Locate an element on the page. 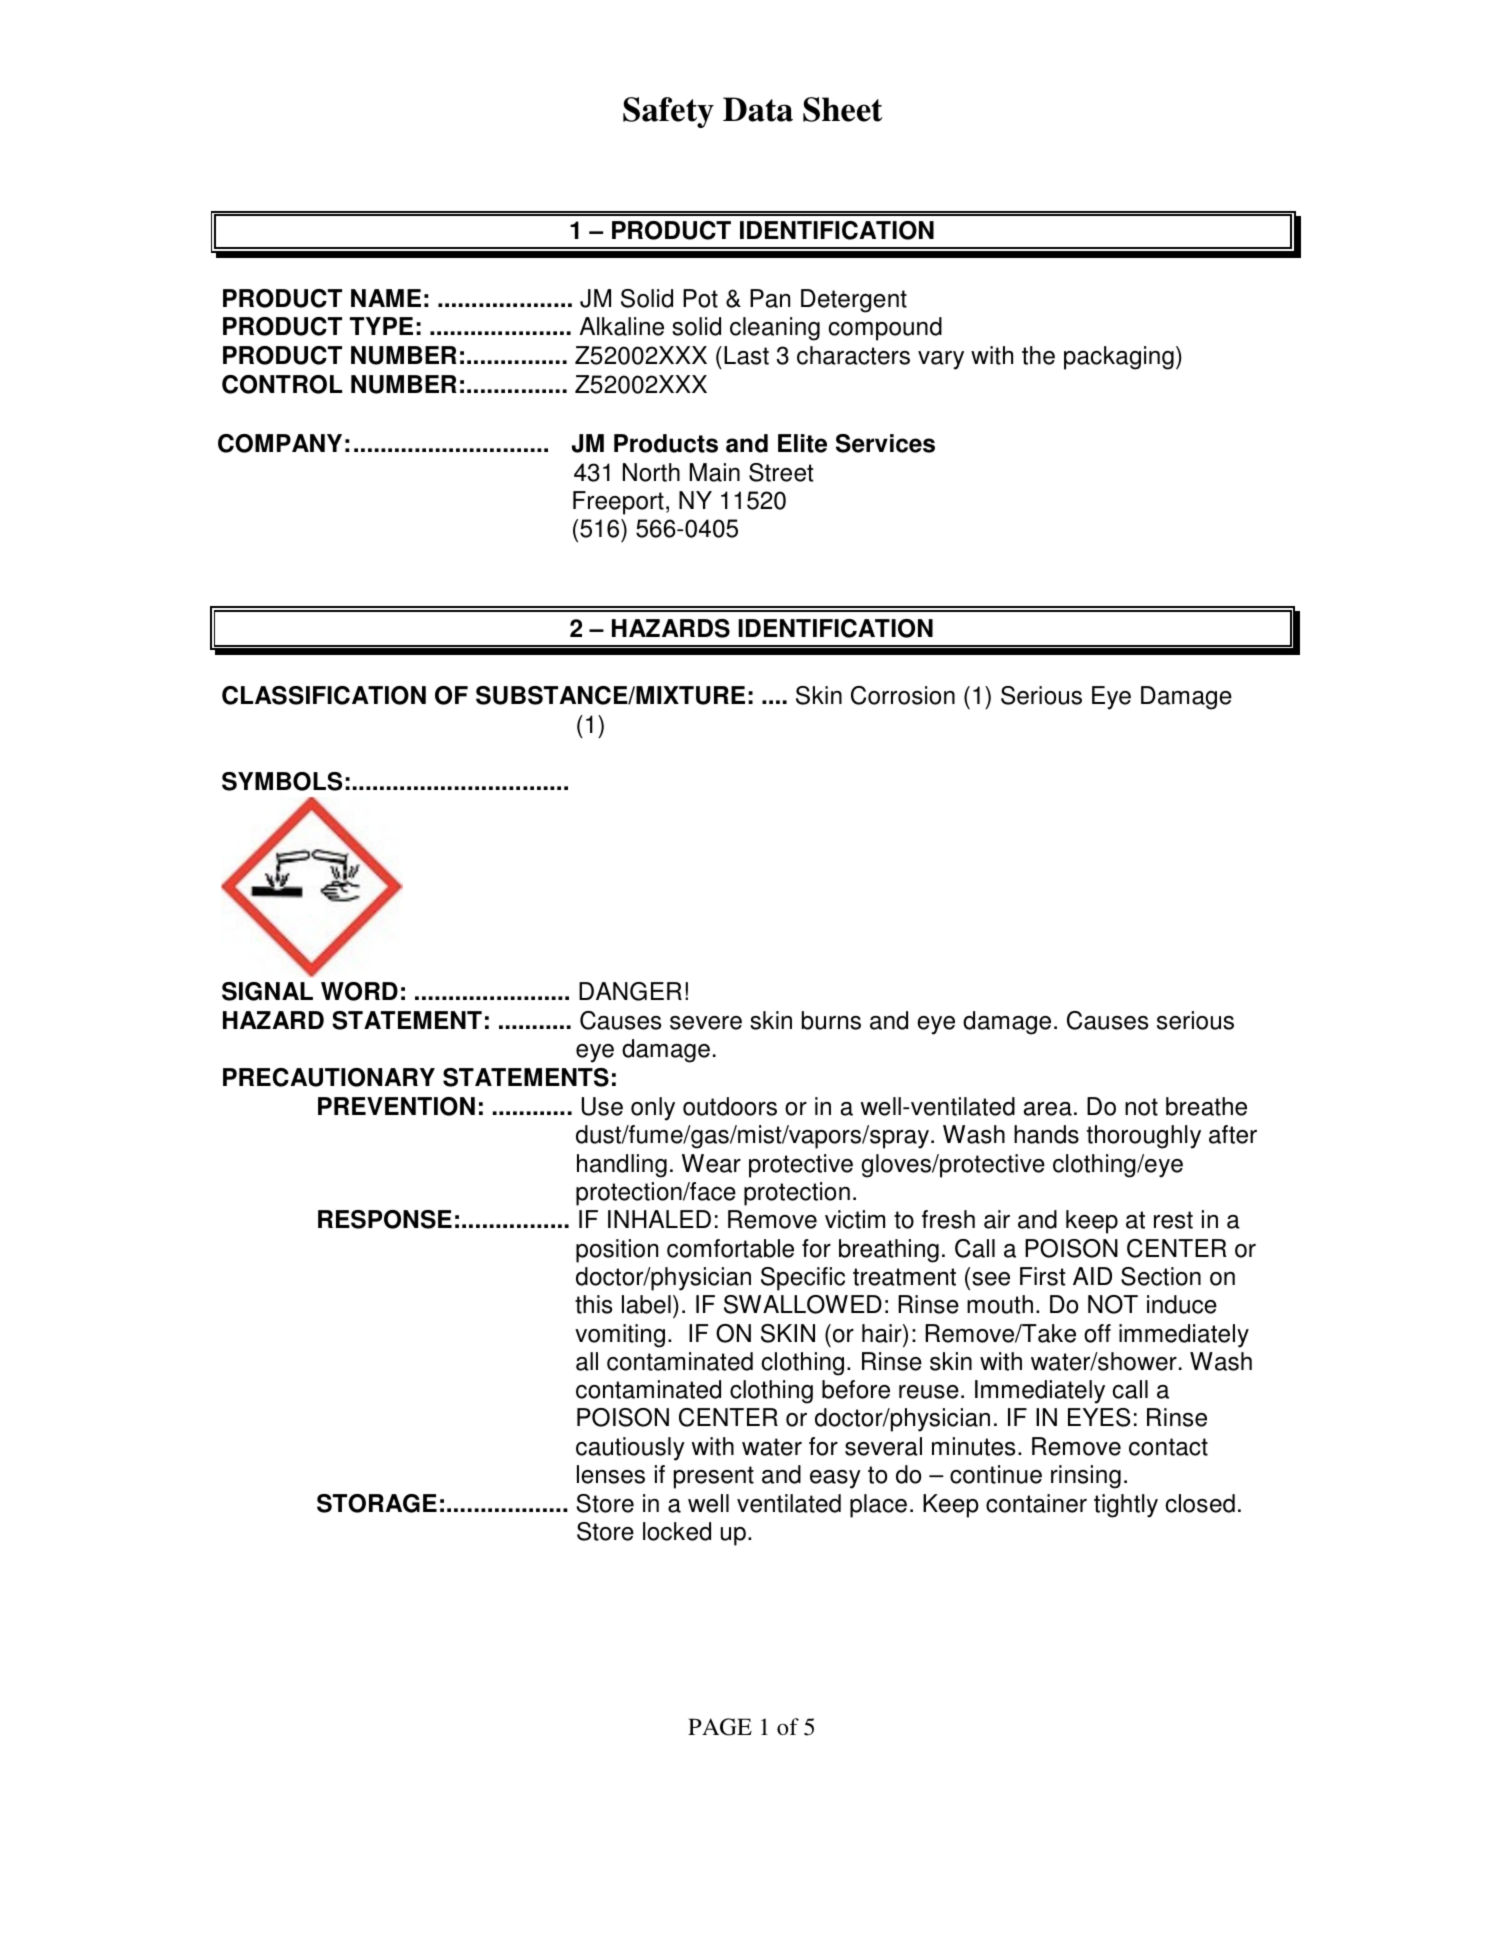 This document has width=1505, height=1947. WORD is located at coordinates (359, 991).
